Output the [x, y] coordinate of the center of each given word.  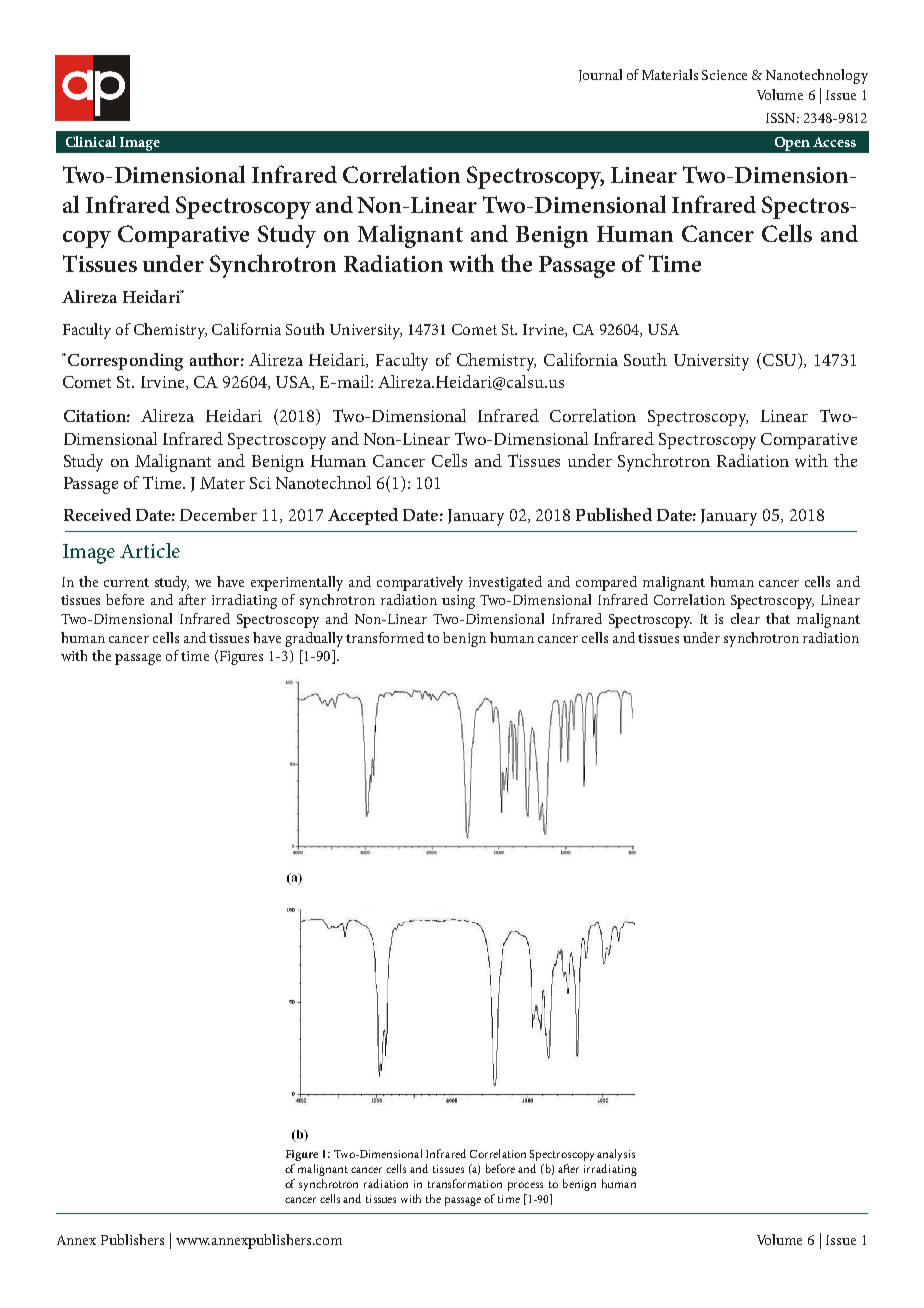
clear [745, 618]
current [126, 582]
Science [724, 75]
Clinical [91, 141]
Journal [600, 75]
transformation [465, 1183]
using [458, 602]
